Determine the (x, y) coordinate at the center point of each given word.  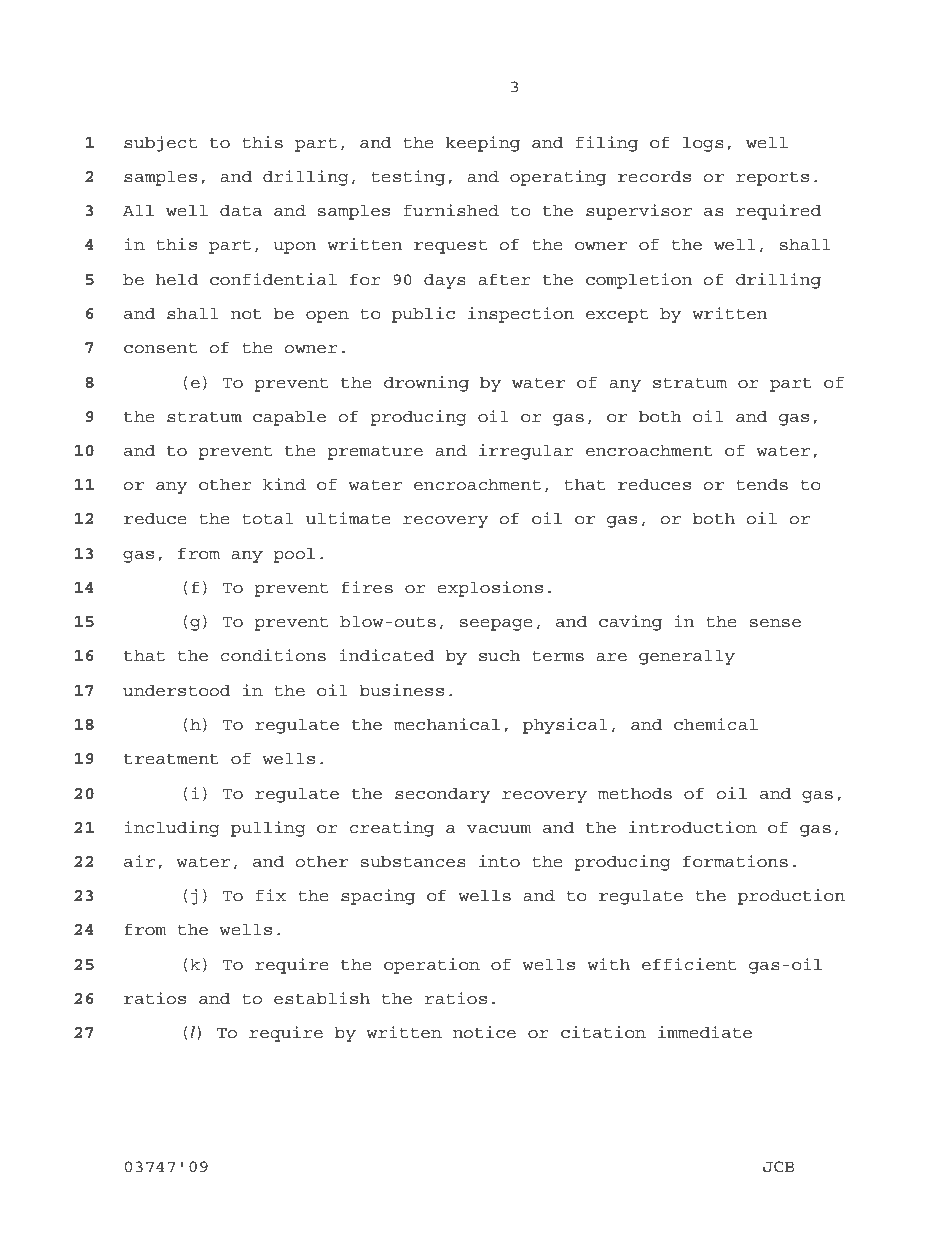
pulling (268, 829)
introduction (693, 827)
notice (484, 1032)
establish (322, 998)
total (267, 518)
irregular (526, 452)
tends (762, 484)
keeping (483, 144)
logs (703, 144)
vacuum (499, 829)
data (241, 210)
